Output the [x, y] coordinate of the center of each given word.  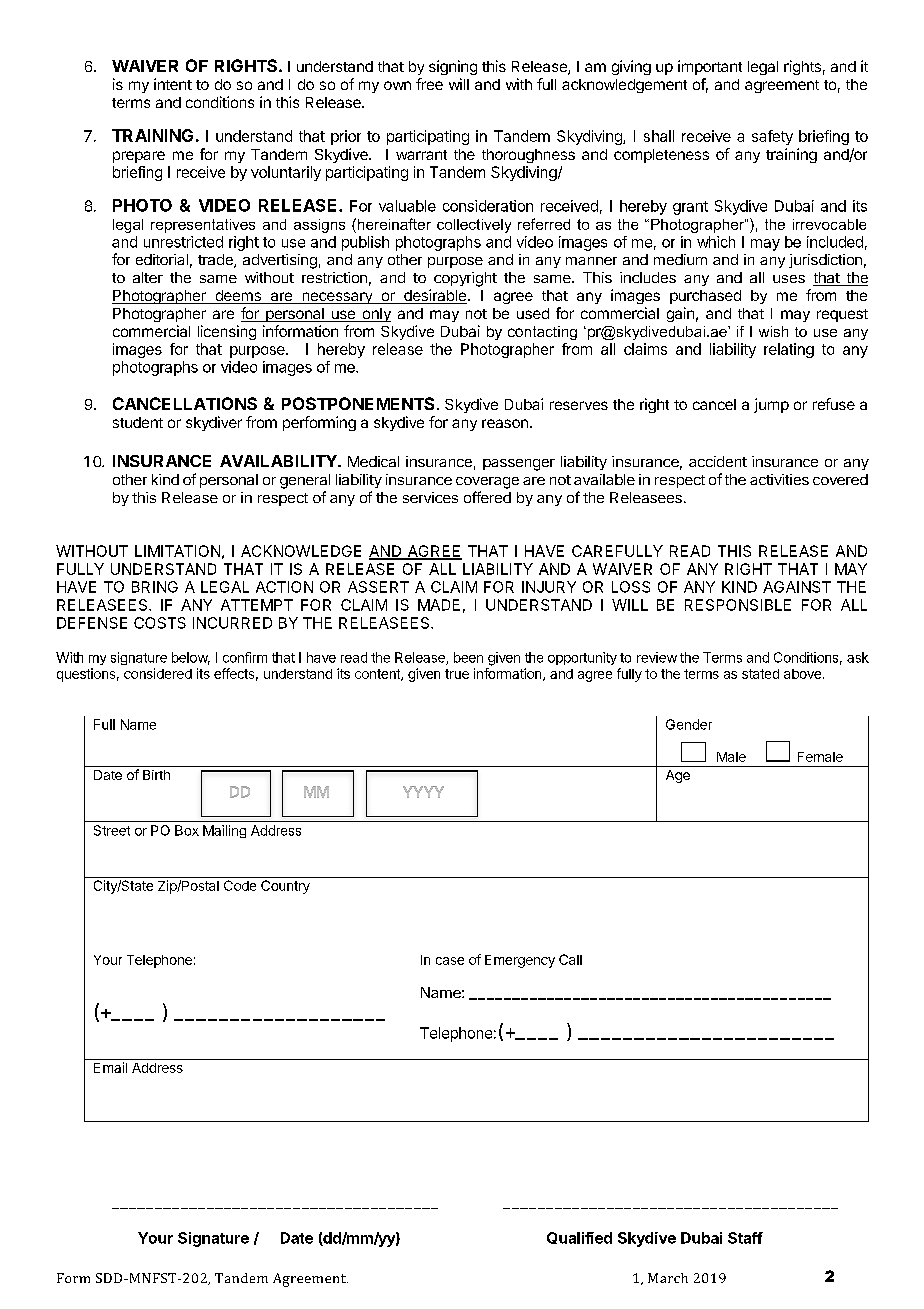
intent [173, 84]
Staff [745, 1238]
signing [453, 67]
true [457, 674]
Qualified [579, 1238]
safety [772, 137]
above [802, 674]
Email [110, 1067]
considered [158, 673]
